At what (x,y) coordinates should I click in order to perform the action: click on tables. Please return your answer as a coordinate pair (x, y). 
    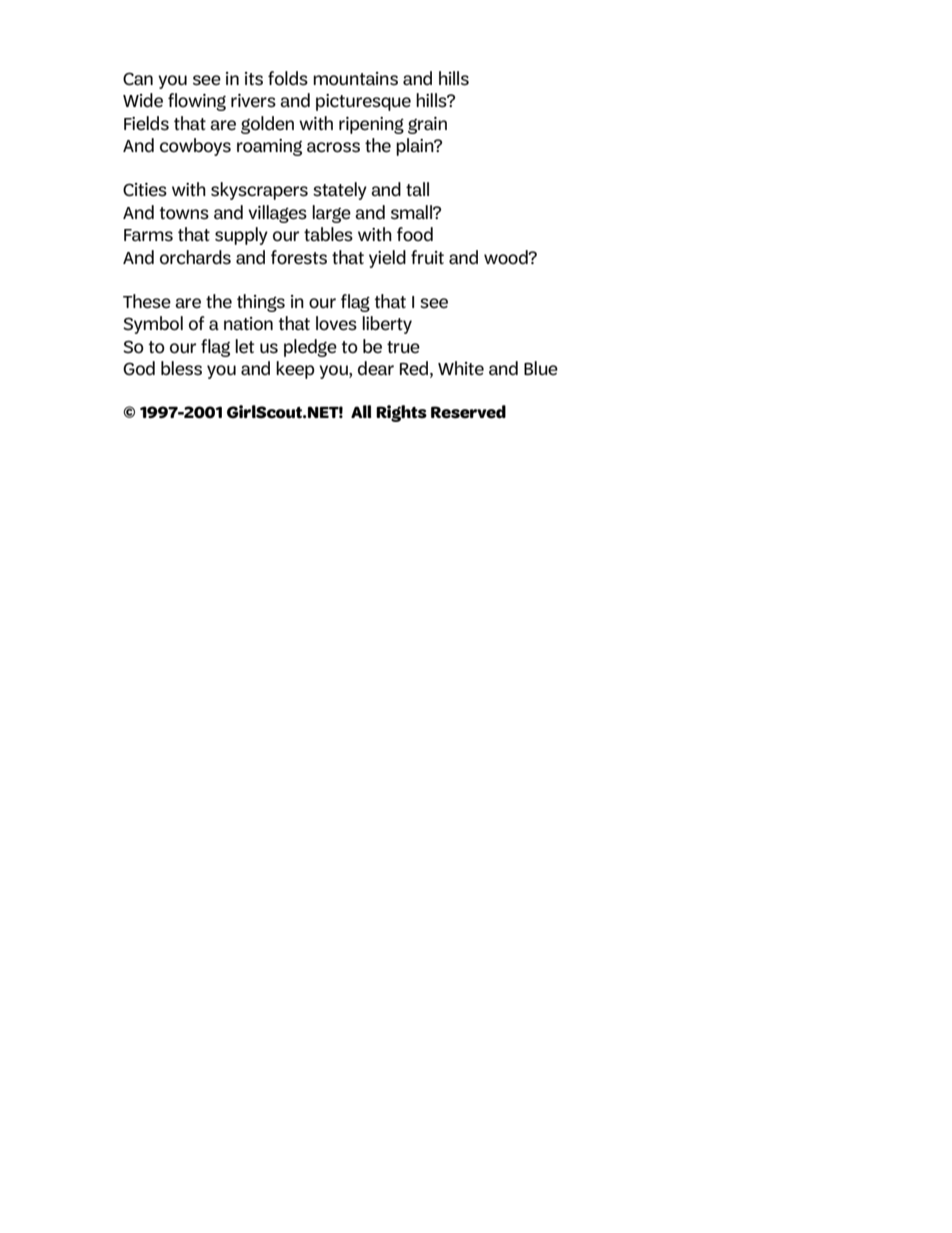
    Looking at the image, I should click on (328, 234).
